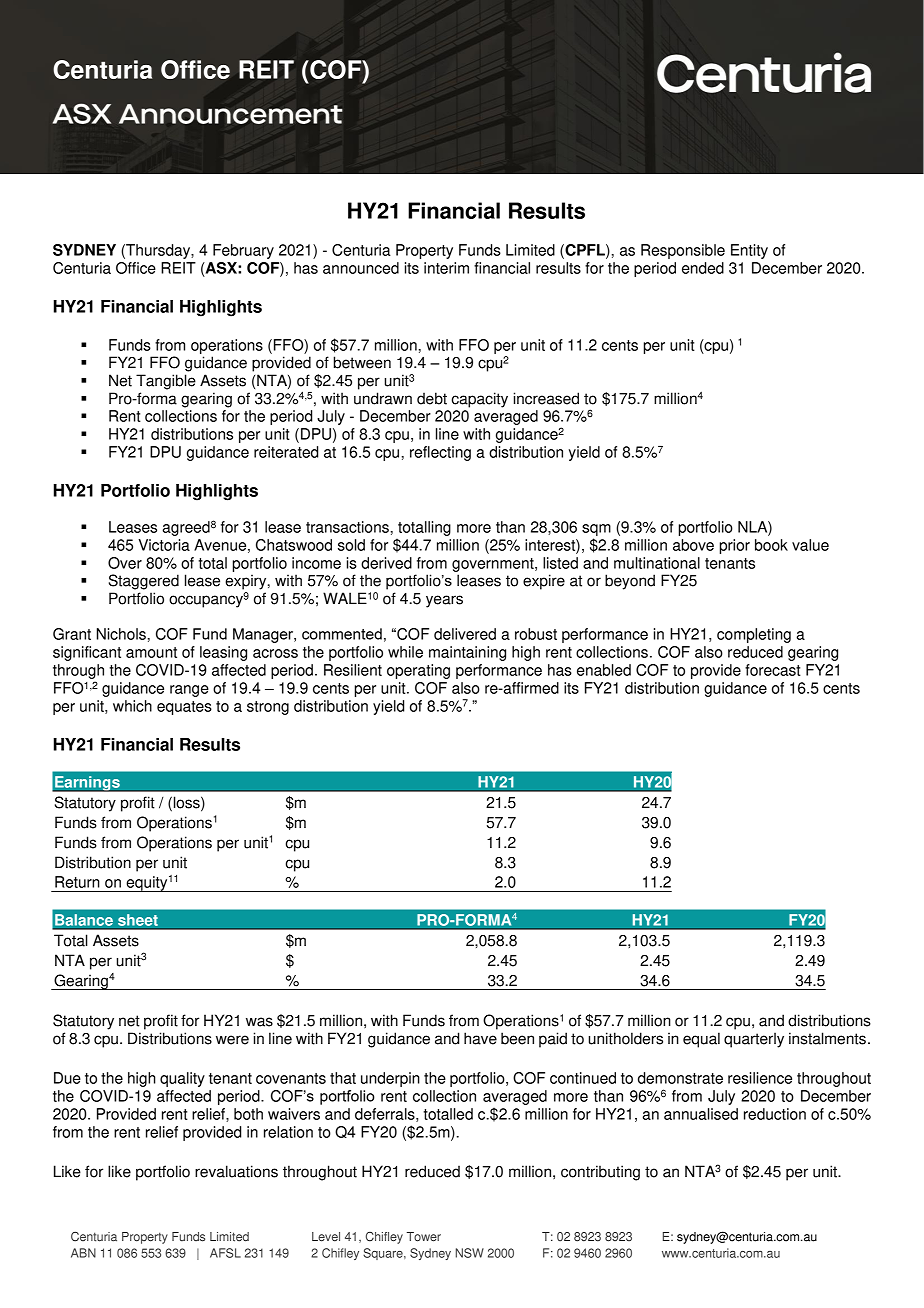  I want to click on interim, so click(446, 268).
